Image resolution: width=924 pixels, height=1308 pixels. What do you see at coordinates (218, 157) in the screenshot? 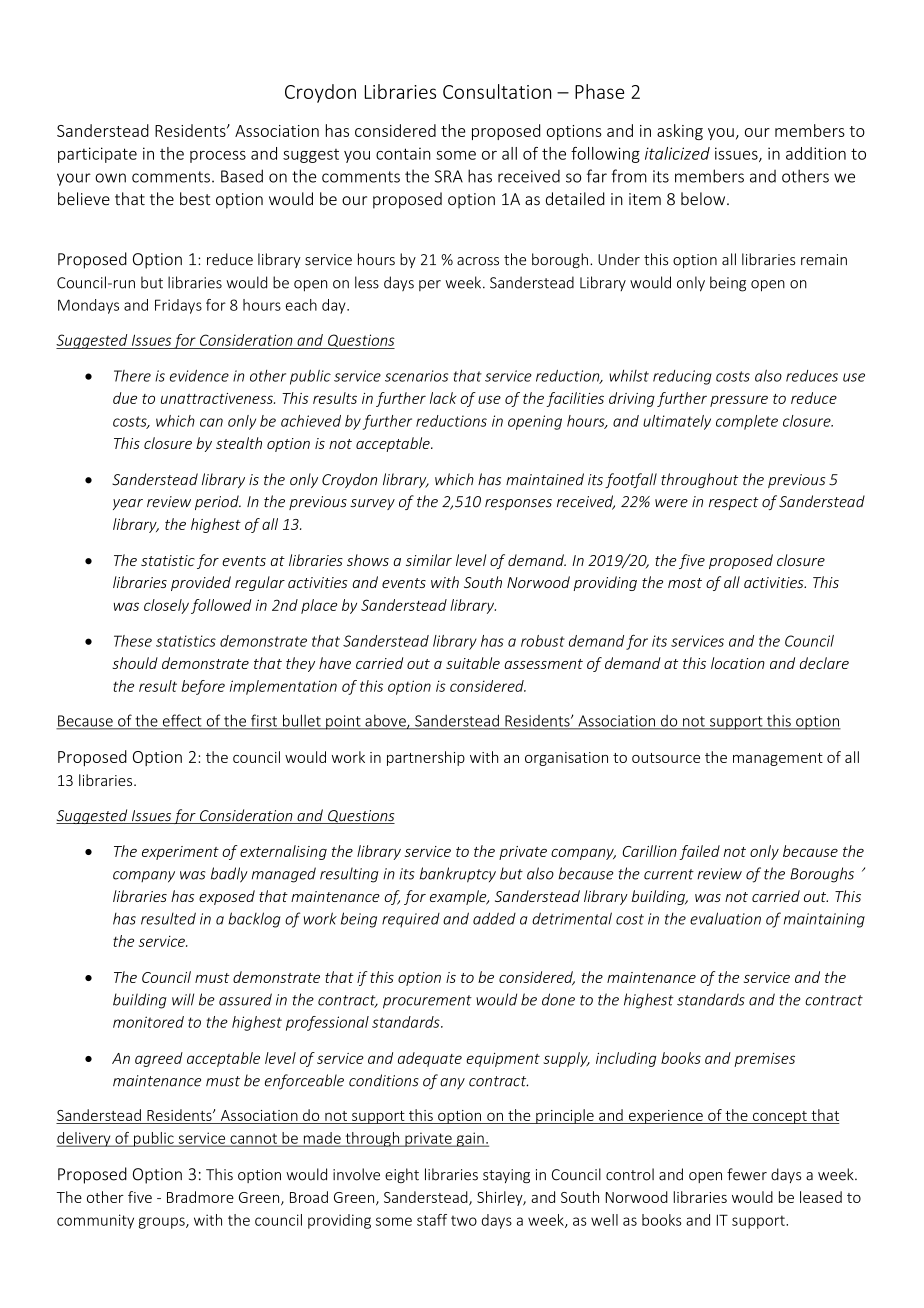
I see `process` at bounding box center [218, 157].
